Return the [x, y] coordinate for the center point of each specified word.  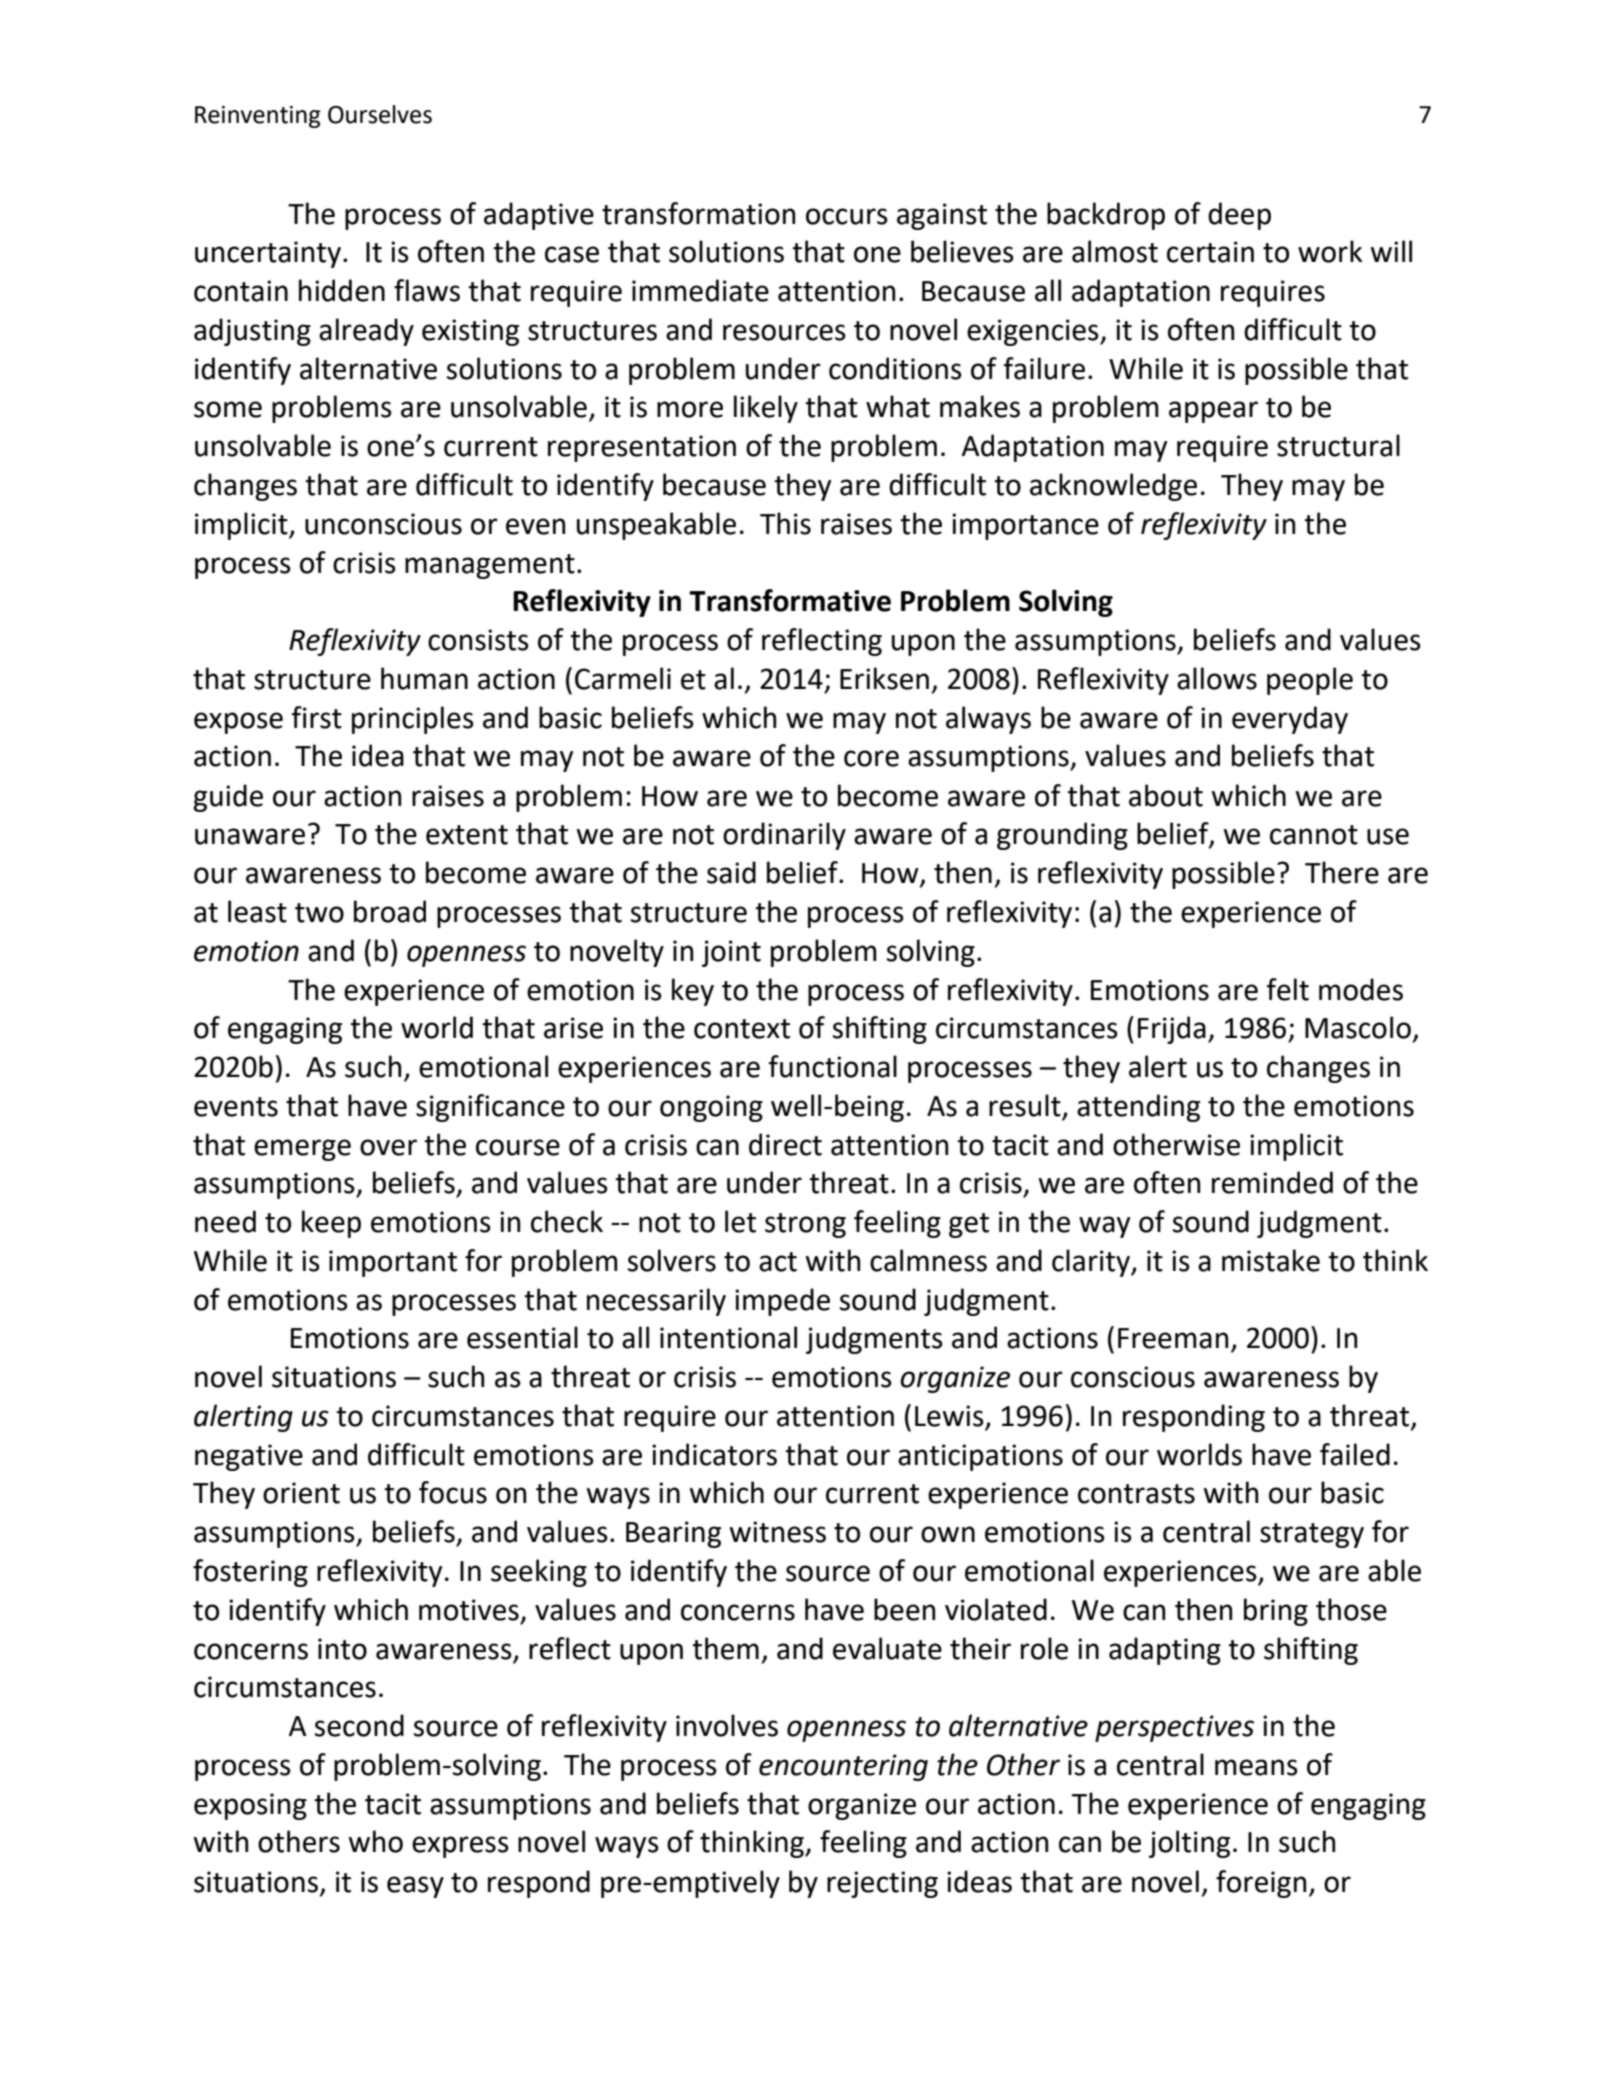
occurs [847, 216]
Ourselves [380, 114]
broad [390, 911]
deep [1239, 216]
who [376, 1841]
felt [1288, 989]
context [742, 1029]
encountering [843, 1767]
